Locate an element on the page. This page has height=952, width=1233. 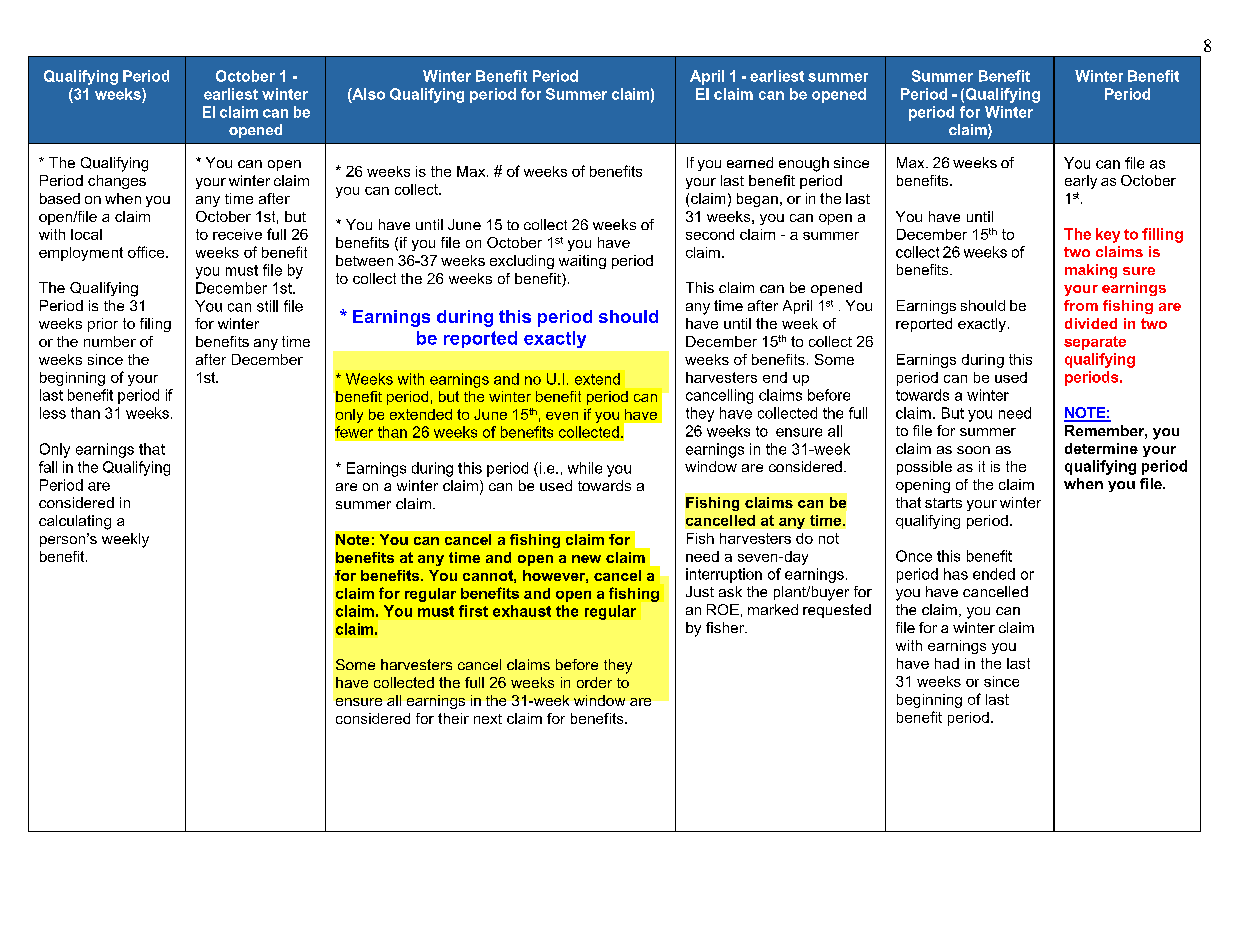
separate is located at coordinates (1095, 343).
